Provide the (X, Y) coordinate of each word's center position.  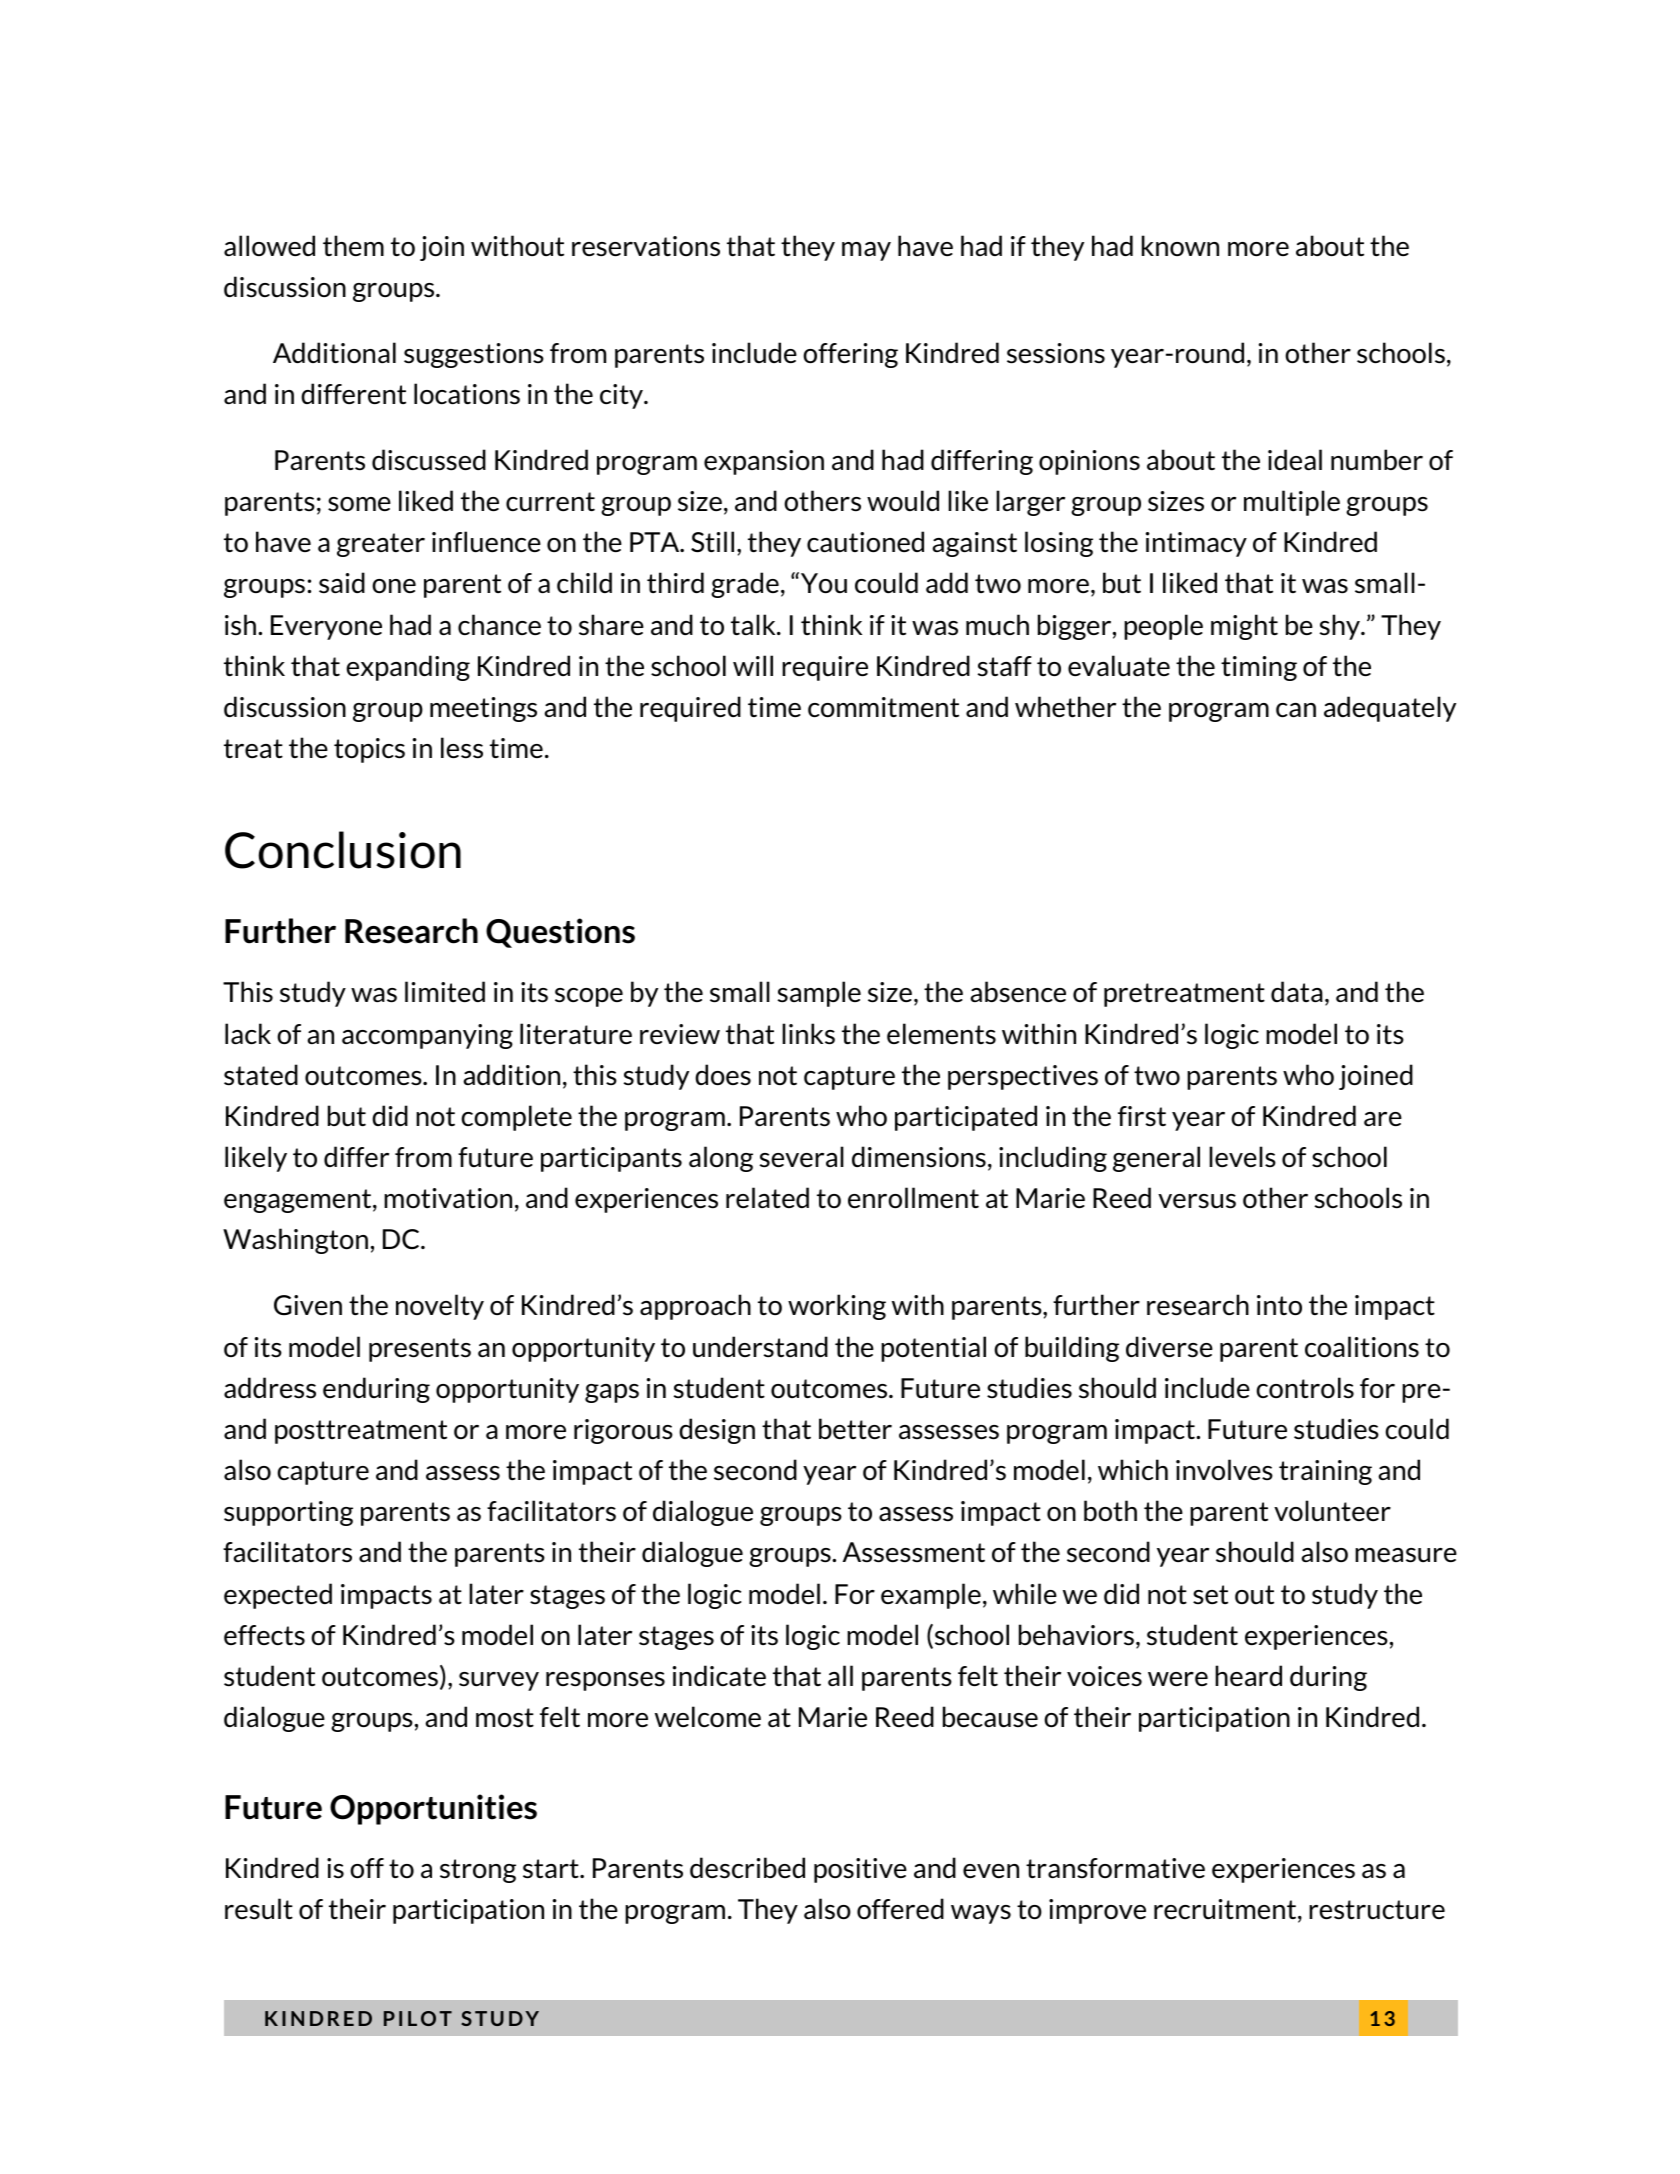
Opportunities (433, 1809)
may (866, 251)
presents (420, 1350)
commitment (883, 707)
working (837, 1307)
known (1180, 245)
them (353, 245)
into (1279, 1305)
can (1296, 710)
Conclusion (343, 850)
